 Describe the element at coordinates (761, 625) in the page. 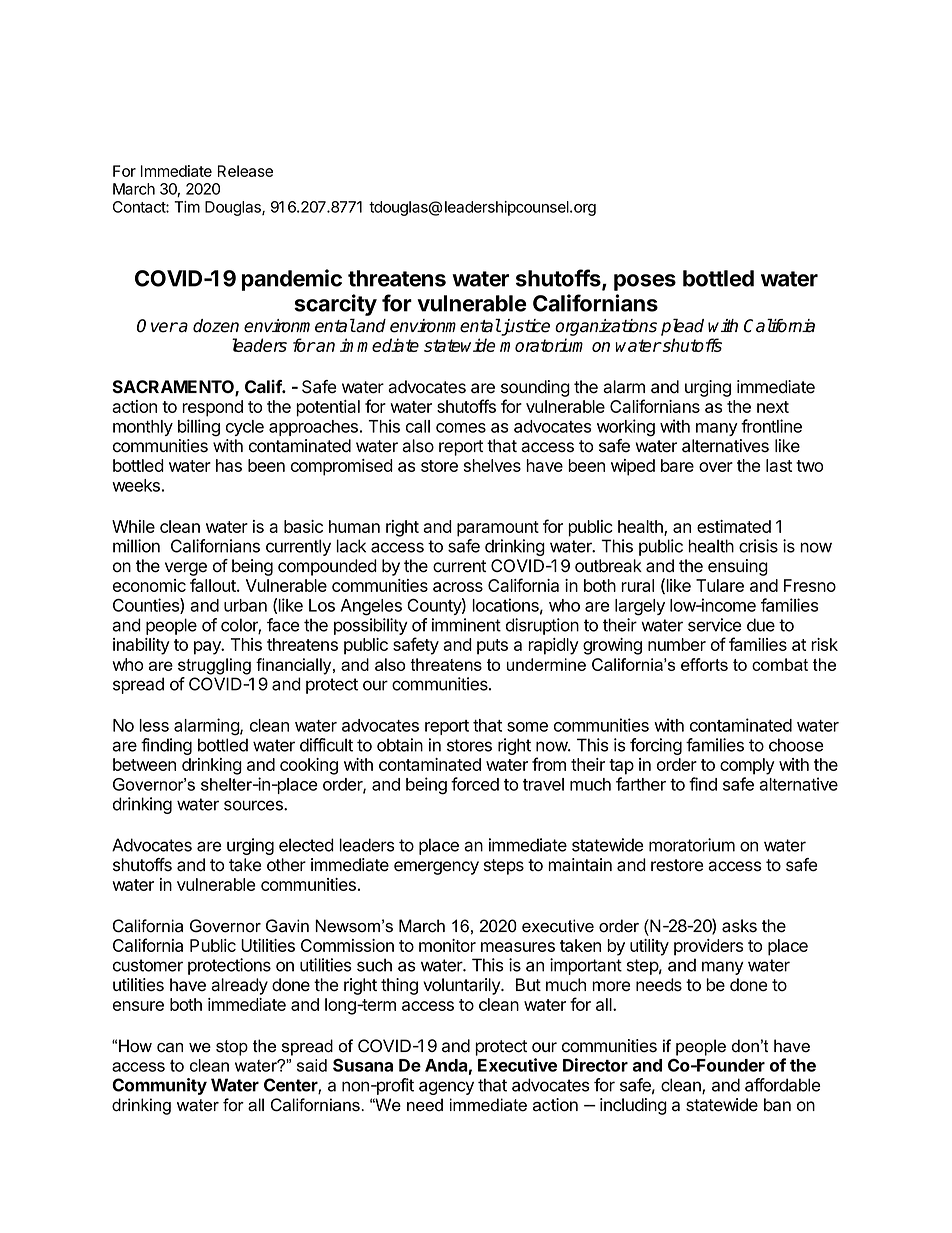

I see `due` at that location.
